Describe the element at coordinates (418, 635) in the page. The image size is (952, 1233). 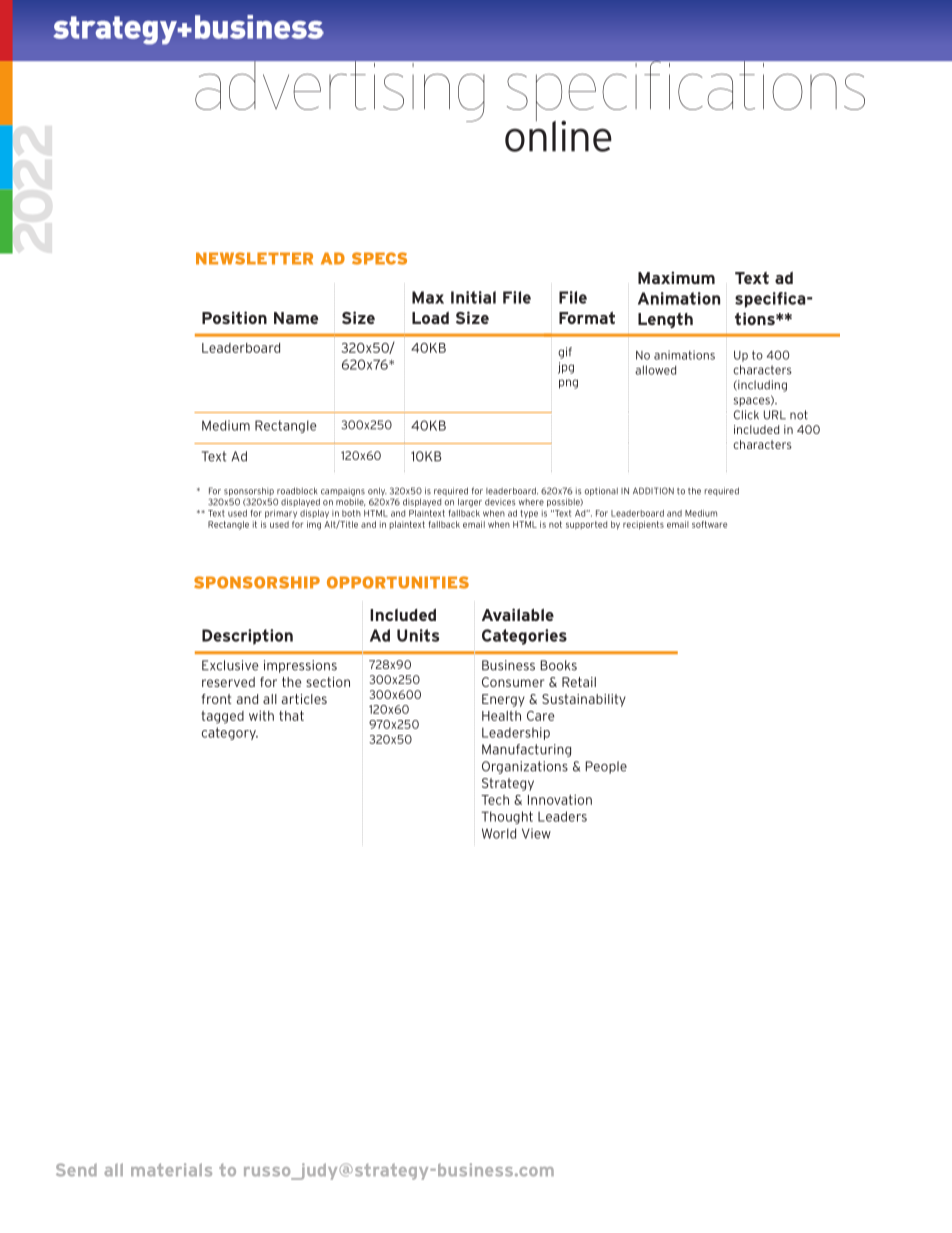
I see `Units` at that location.
